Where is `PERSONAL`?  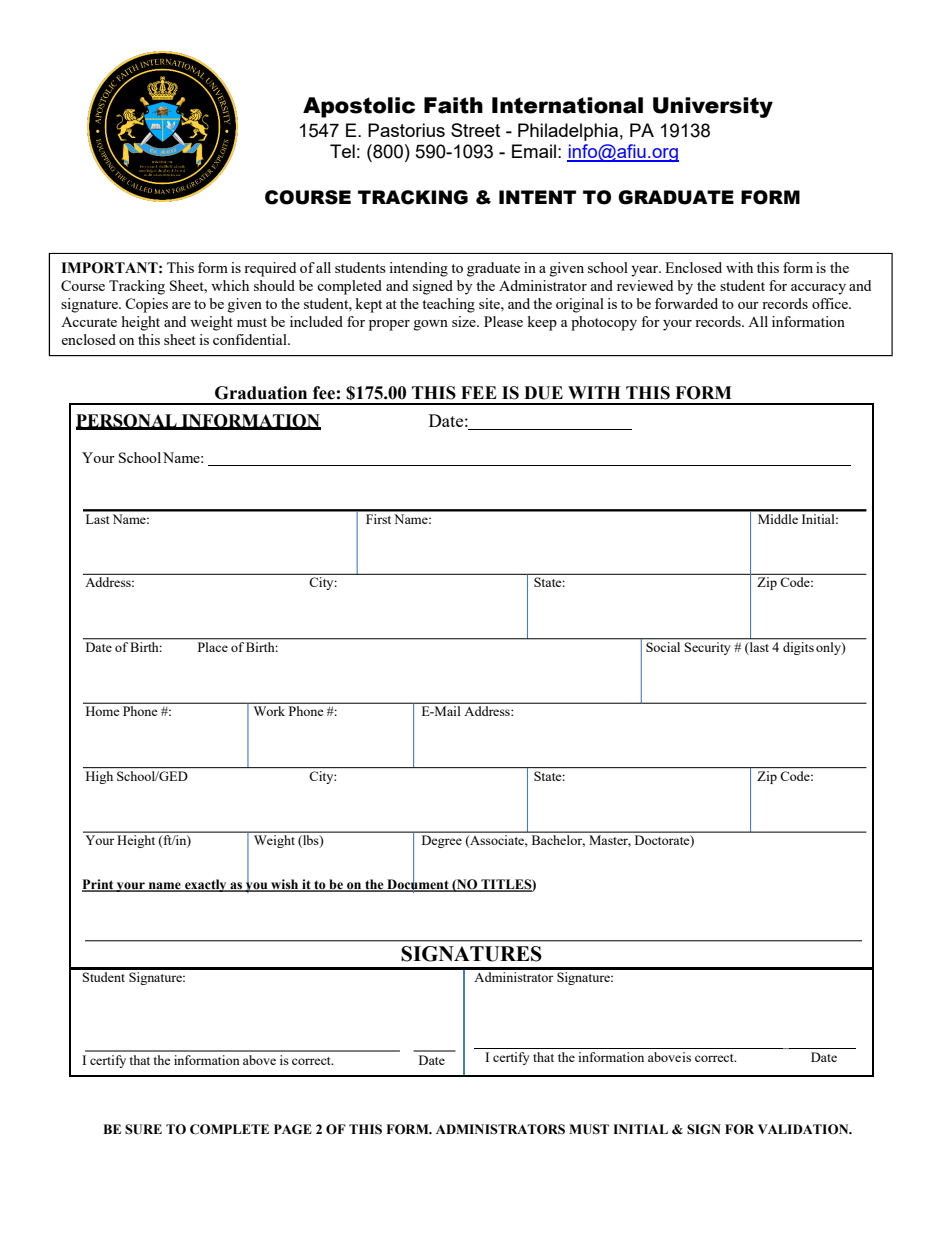
PERSONAL is located at coordinates (127, 421).
